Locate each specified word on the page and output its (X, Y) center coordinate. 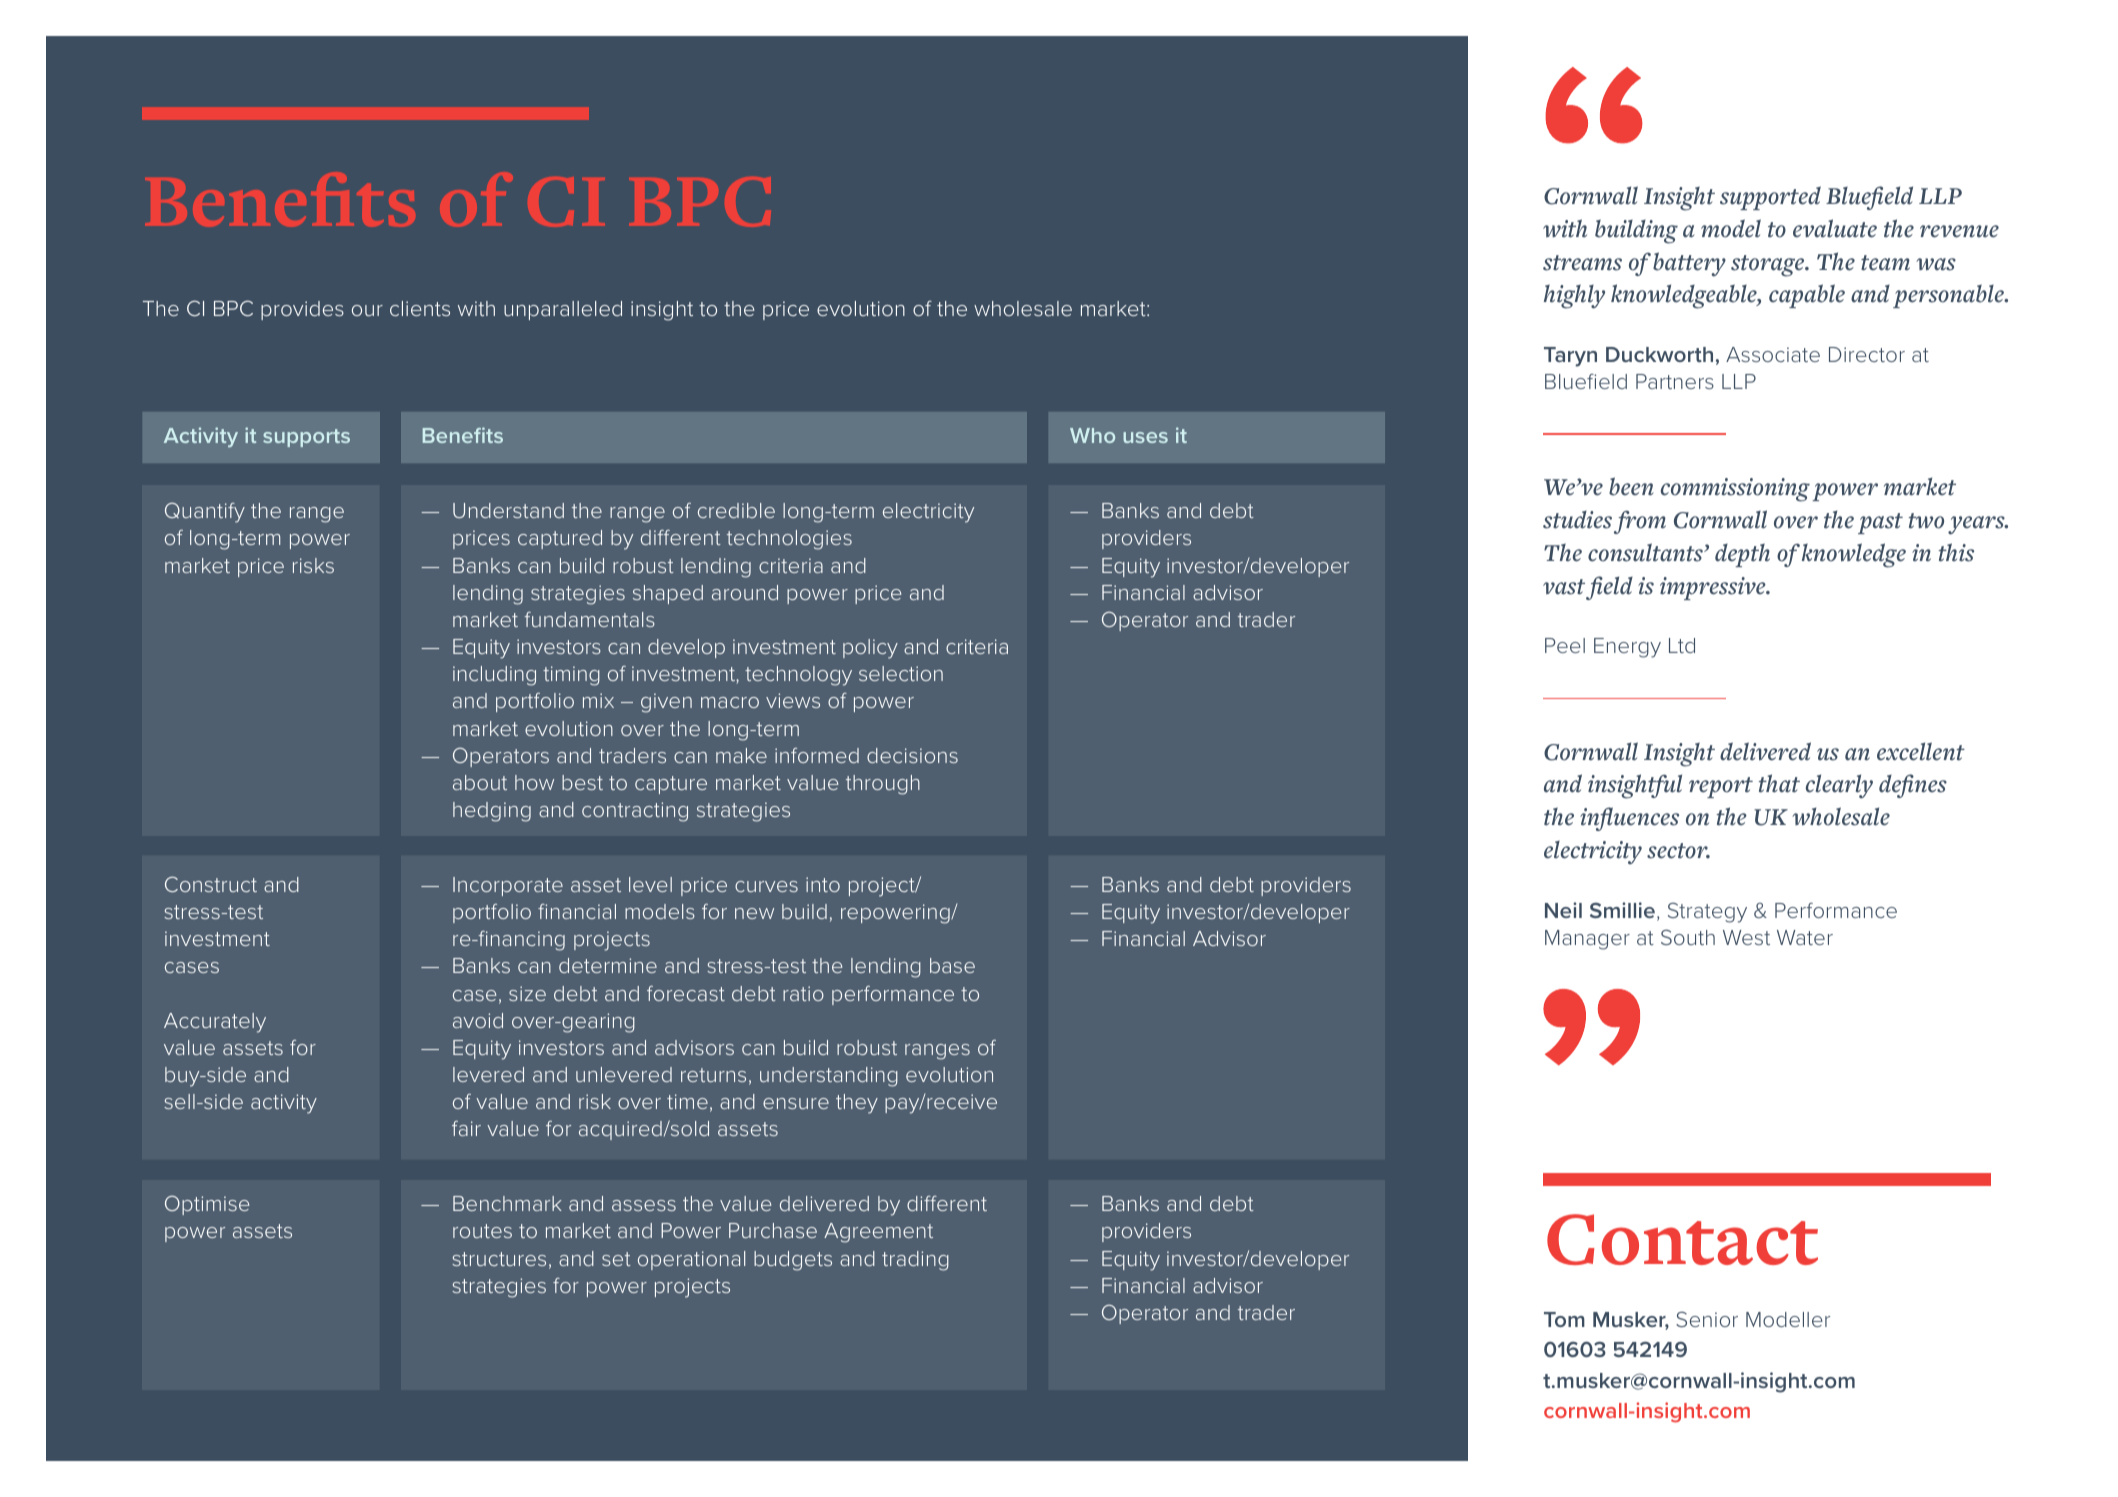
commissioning (1735, 490)
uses (1145, 437)
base (952, 965)
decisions (912, 755)
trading (915, 1261)
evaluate (1835, 228)
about (480, 782)
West (1746, 937)
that (1779, 783)
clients (420, 308)
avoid (478, 1020)
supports (306, 438)
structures (499, 1259)
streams (1582, 263)
